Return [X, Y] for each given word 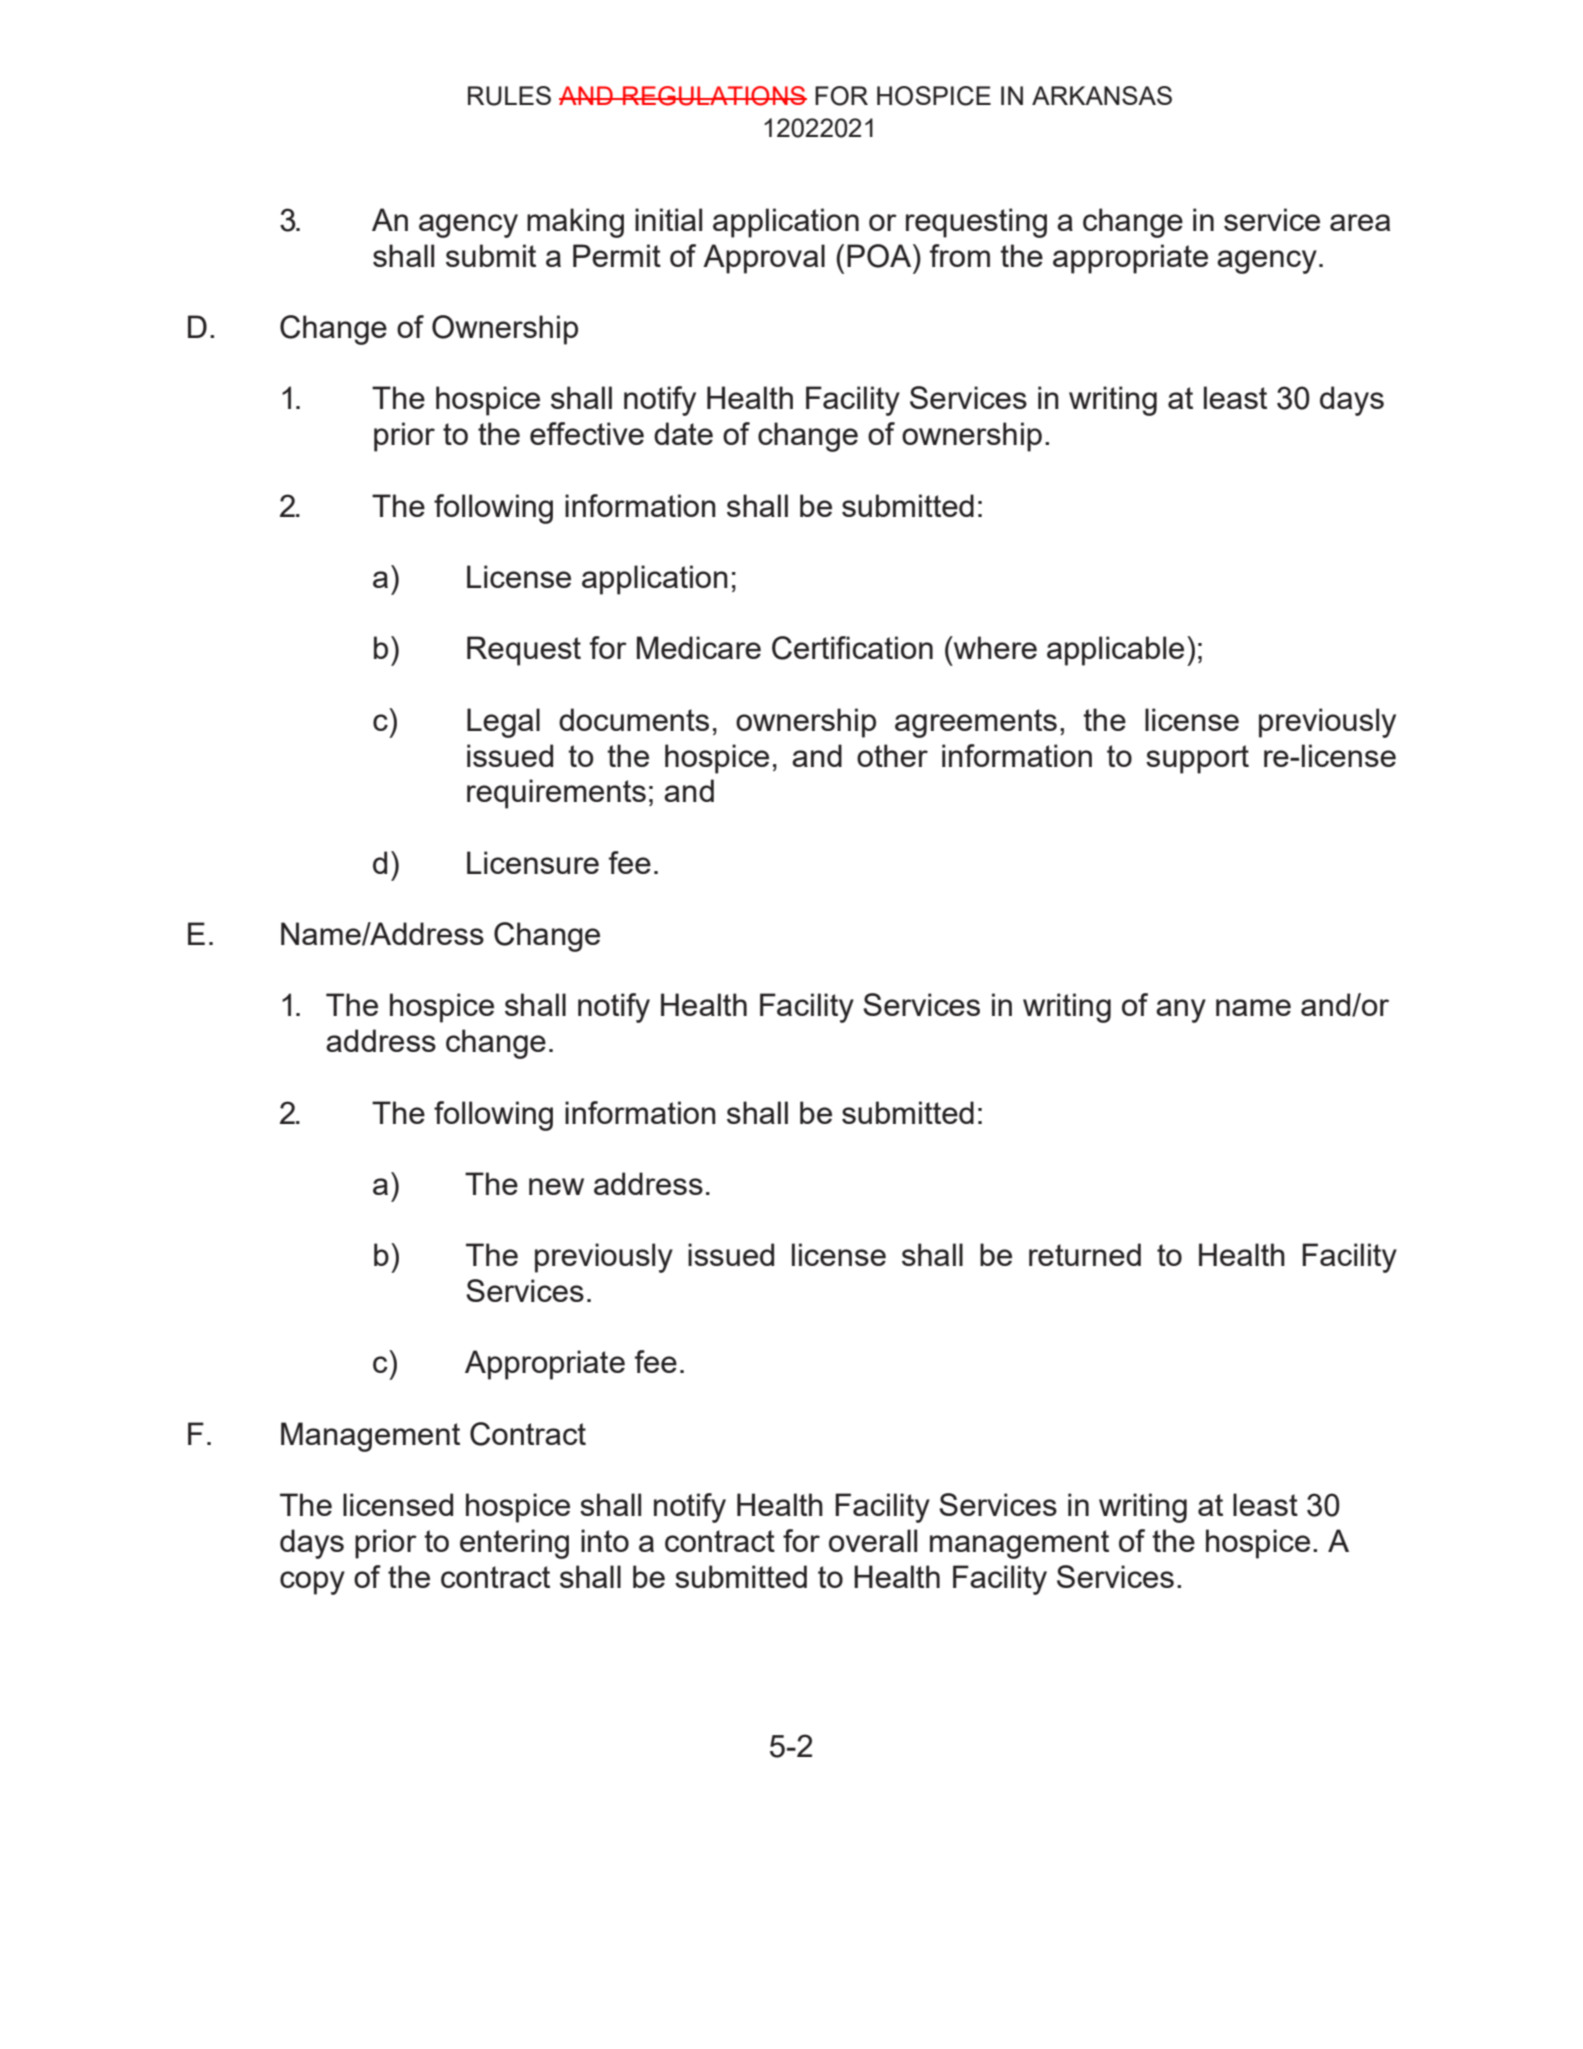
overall [873, 1540]
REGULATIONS [714, 96]
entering [514, 1544]
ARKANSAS [1102, 95]
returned [1085, 1254]
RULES [509, 96]
